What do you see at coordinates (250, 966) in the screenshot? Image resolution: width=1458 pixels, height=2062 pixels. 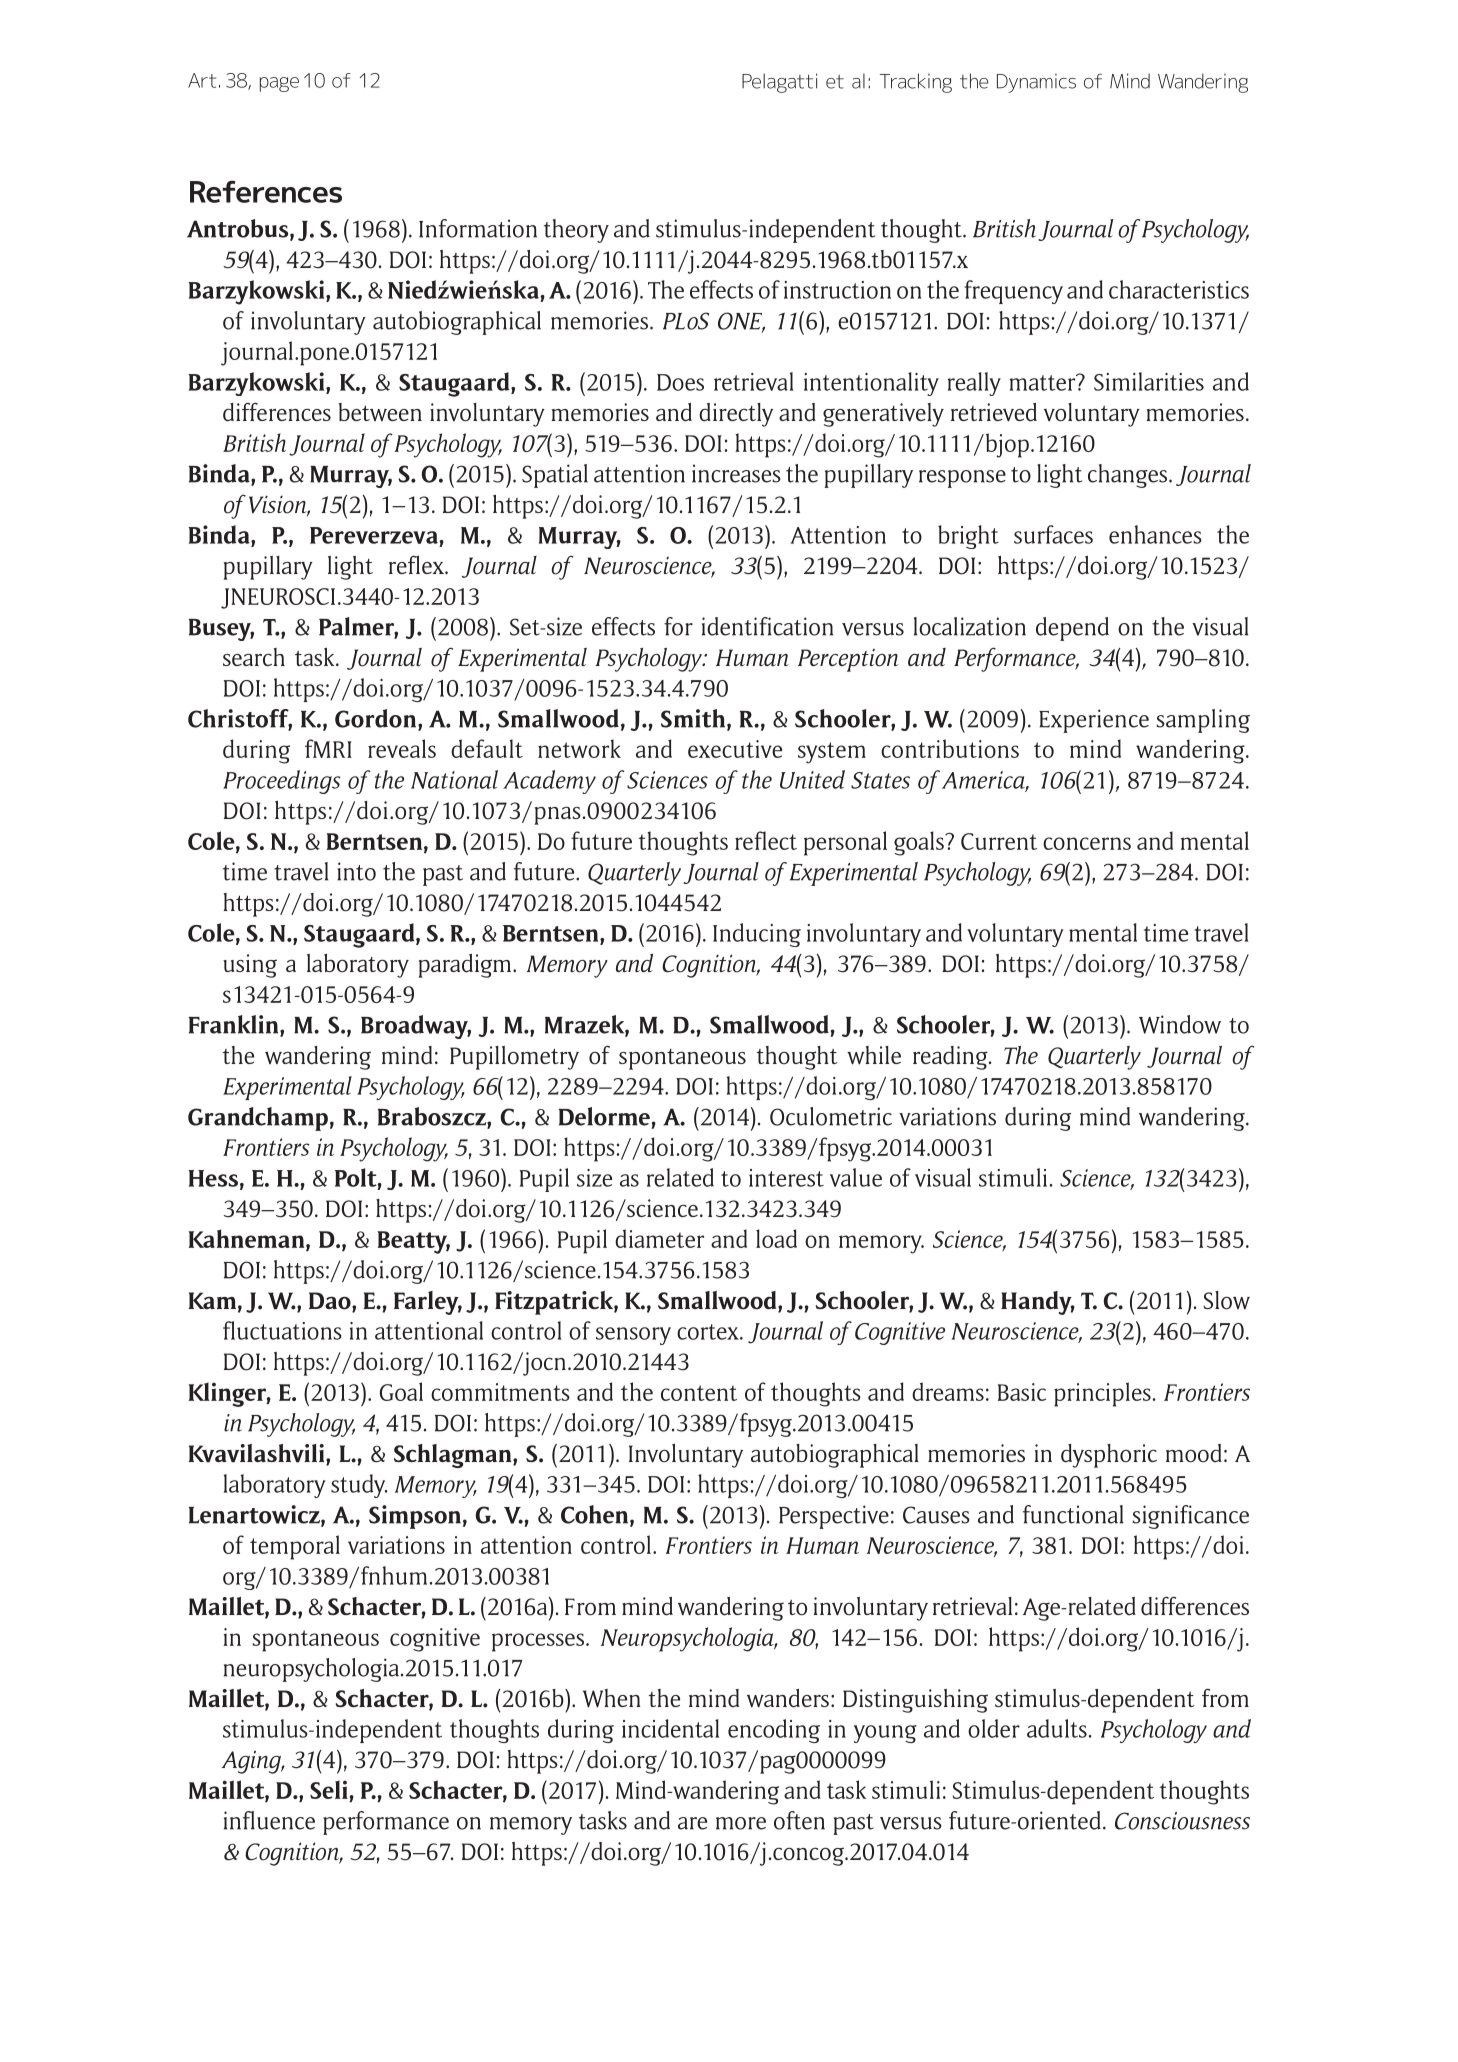 I see `using` at bounding box center [250, 966].
